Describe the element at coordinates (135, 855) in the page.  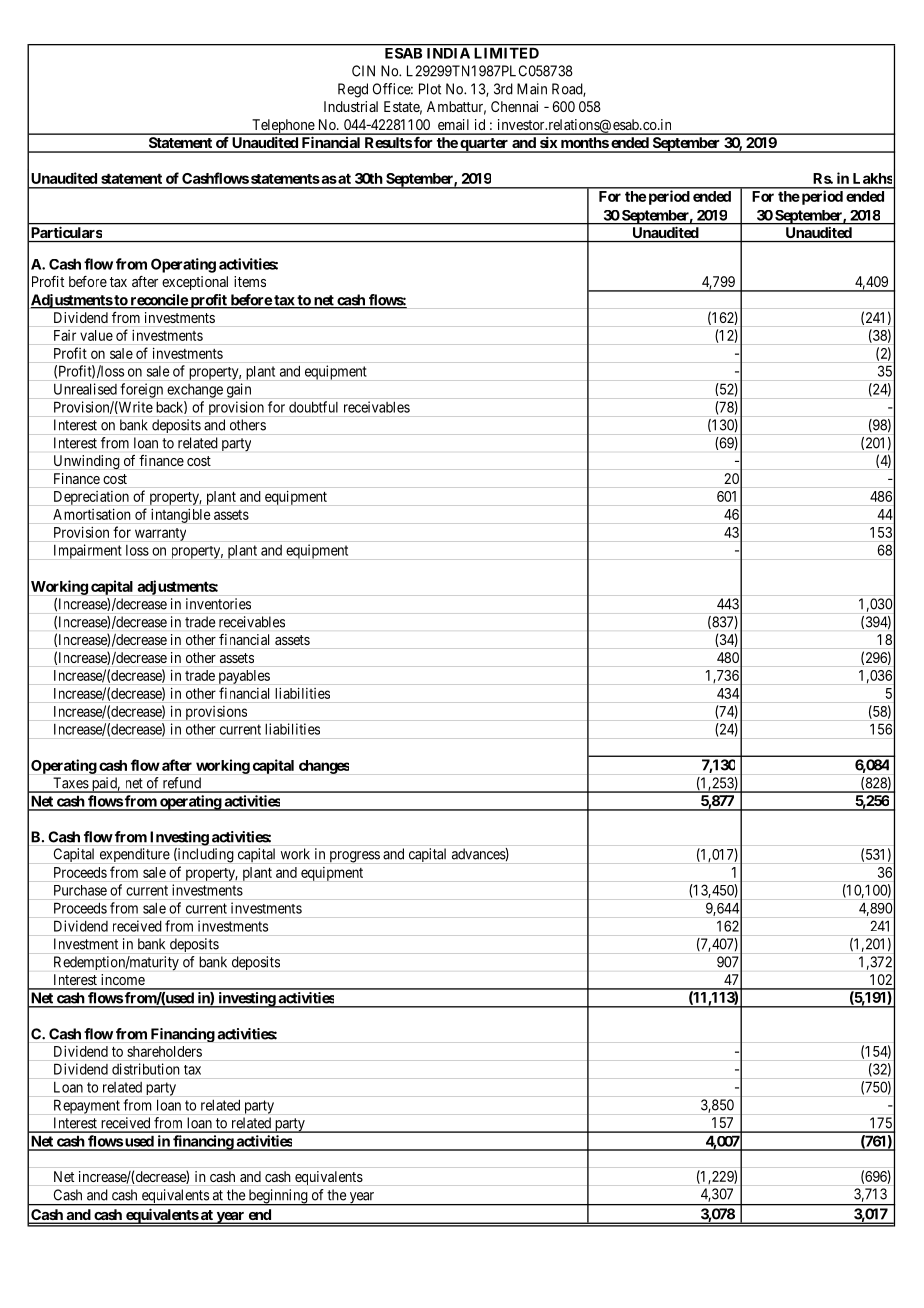
I see `expenditure` at that location.
